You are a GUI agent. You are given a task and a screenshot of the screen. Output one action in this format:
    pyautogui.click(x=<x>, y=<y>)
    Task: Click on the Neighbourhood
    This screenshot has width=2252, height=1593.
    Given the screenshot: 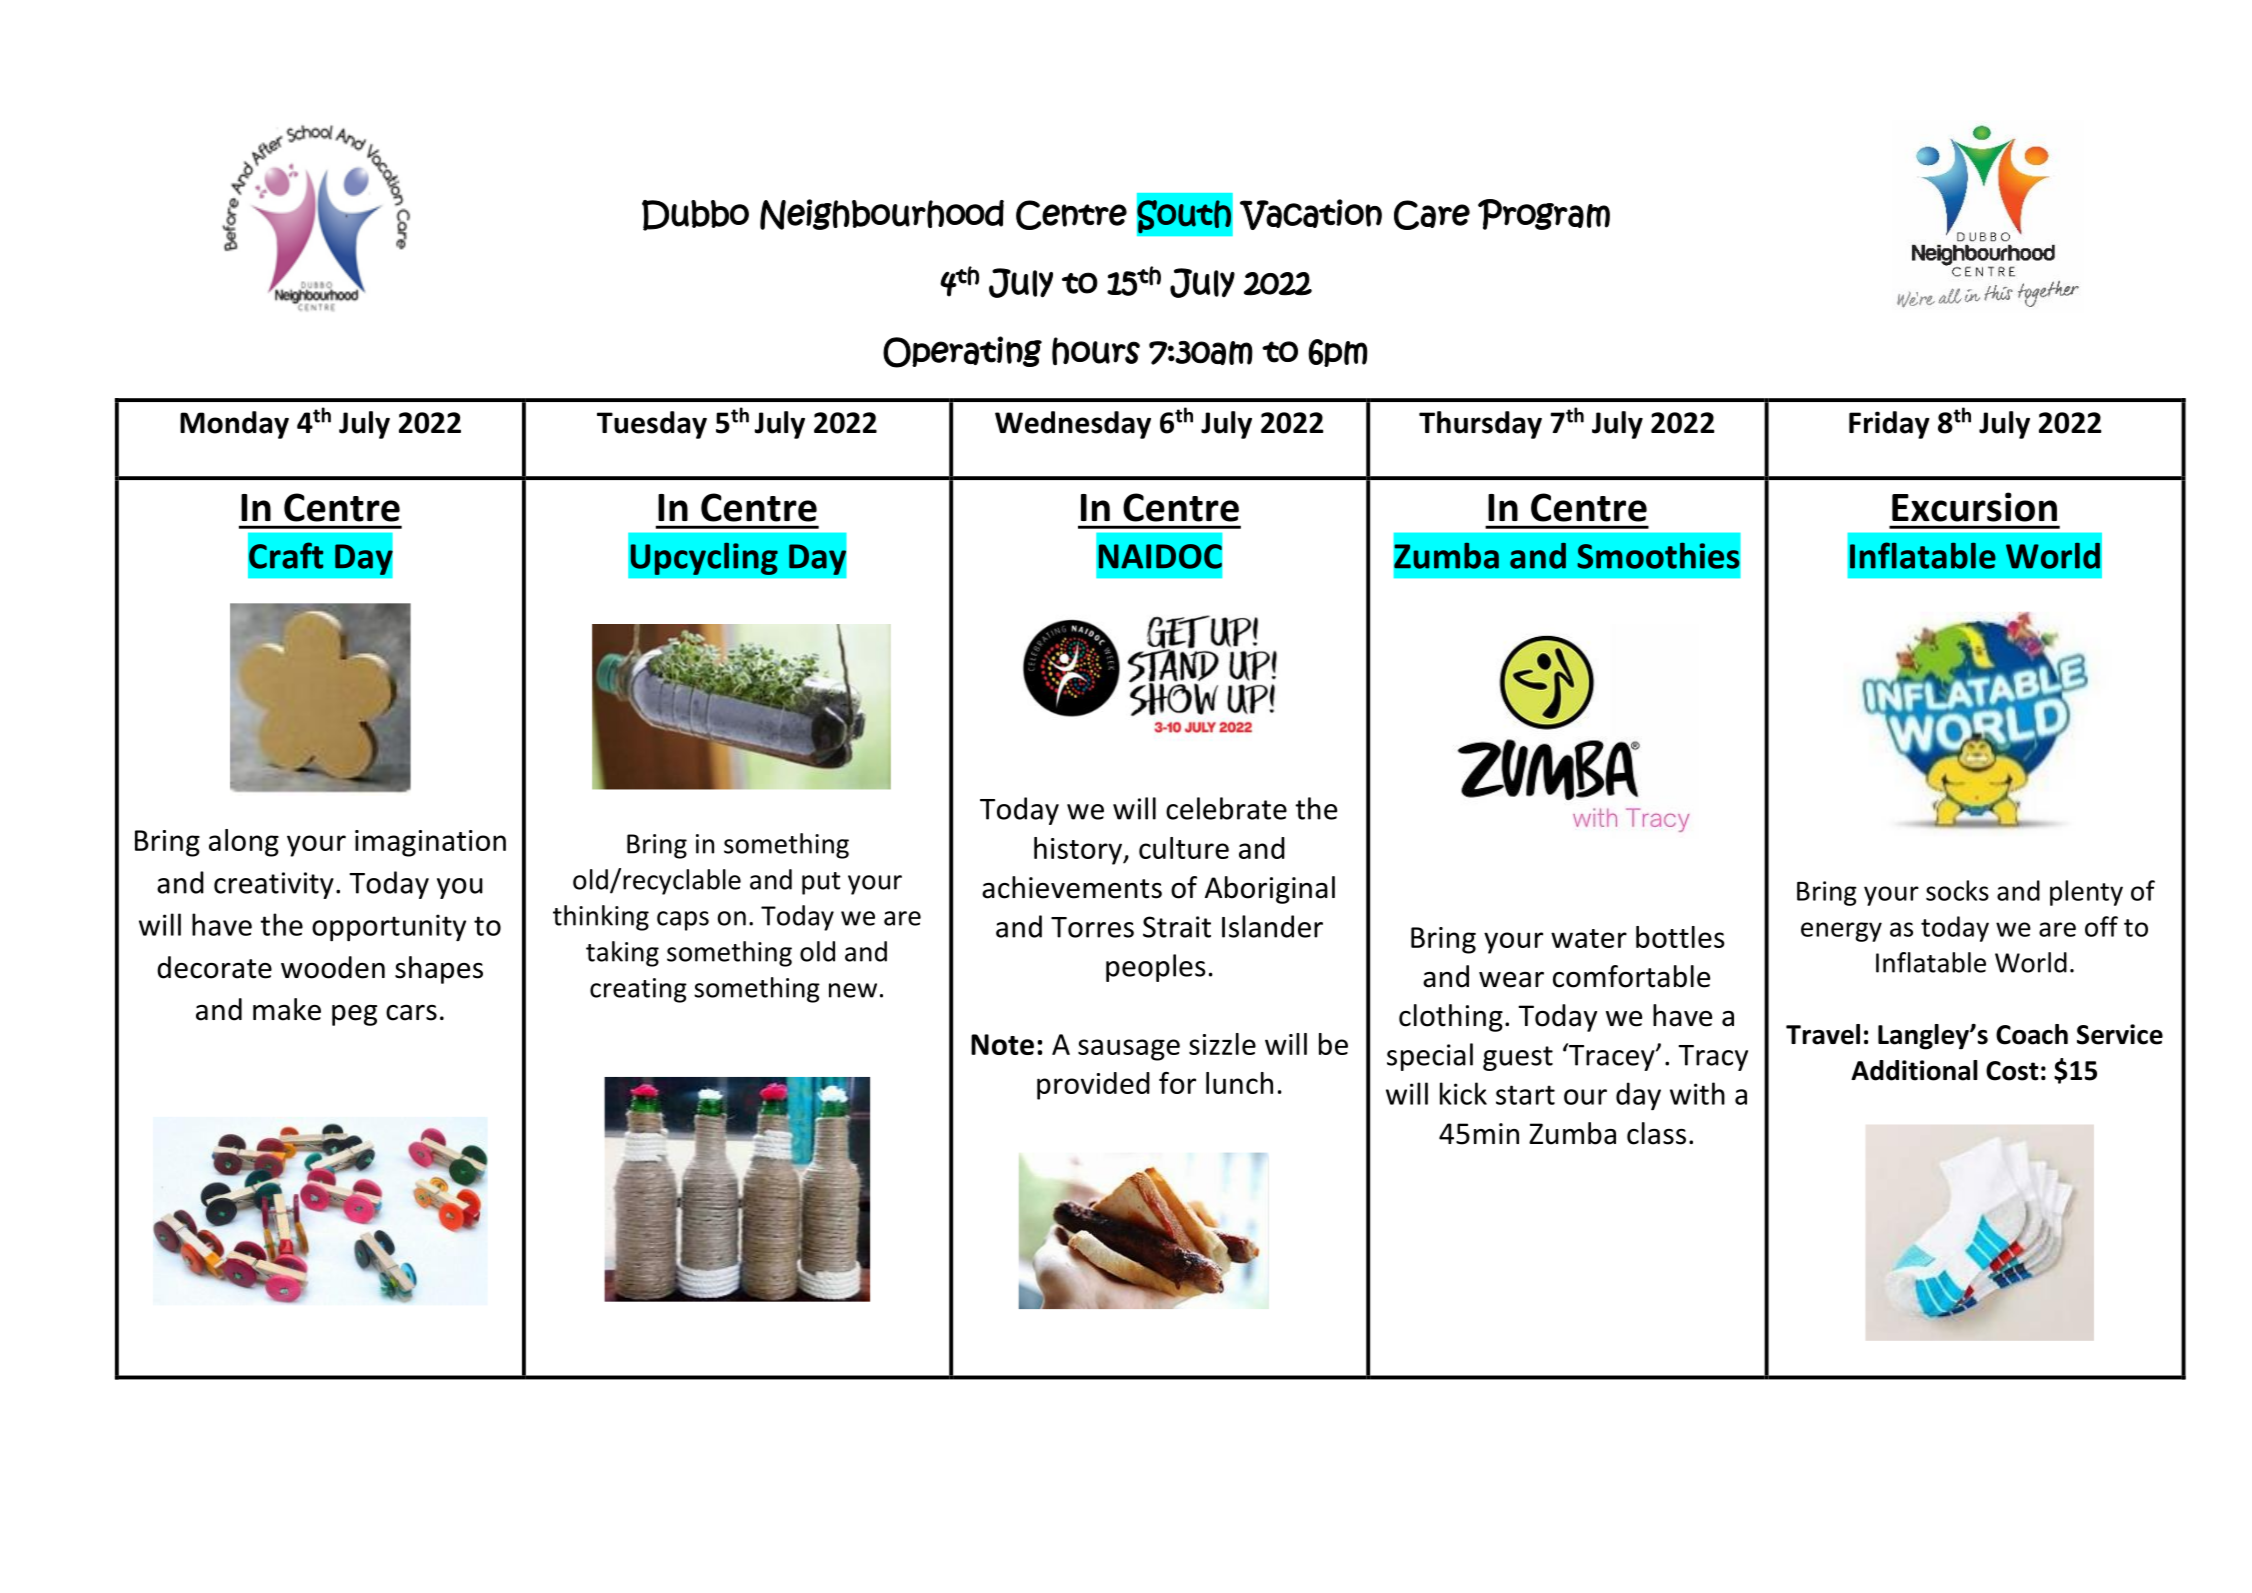 What is the action you would take?
    pyautogui.click(x=882, y=214)
